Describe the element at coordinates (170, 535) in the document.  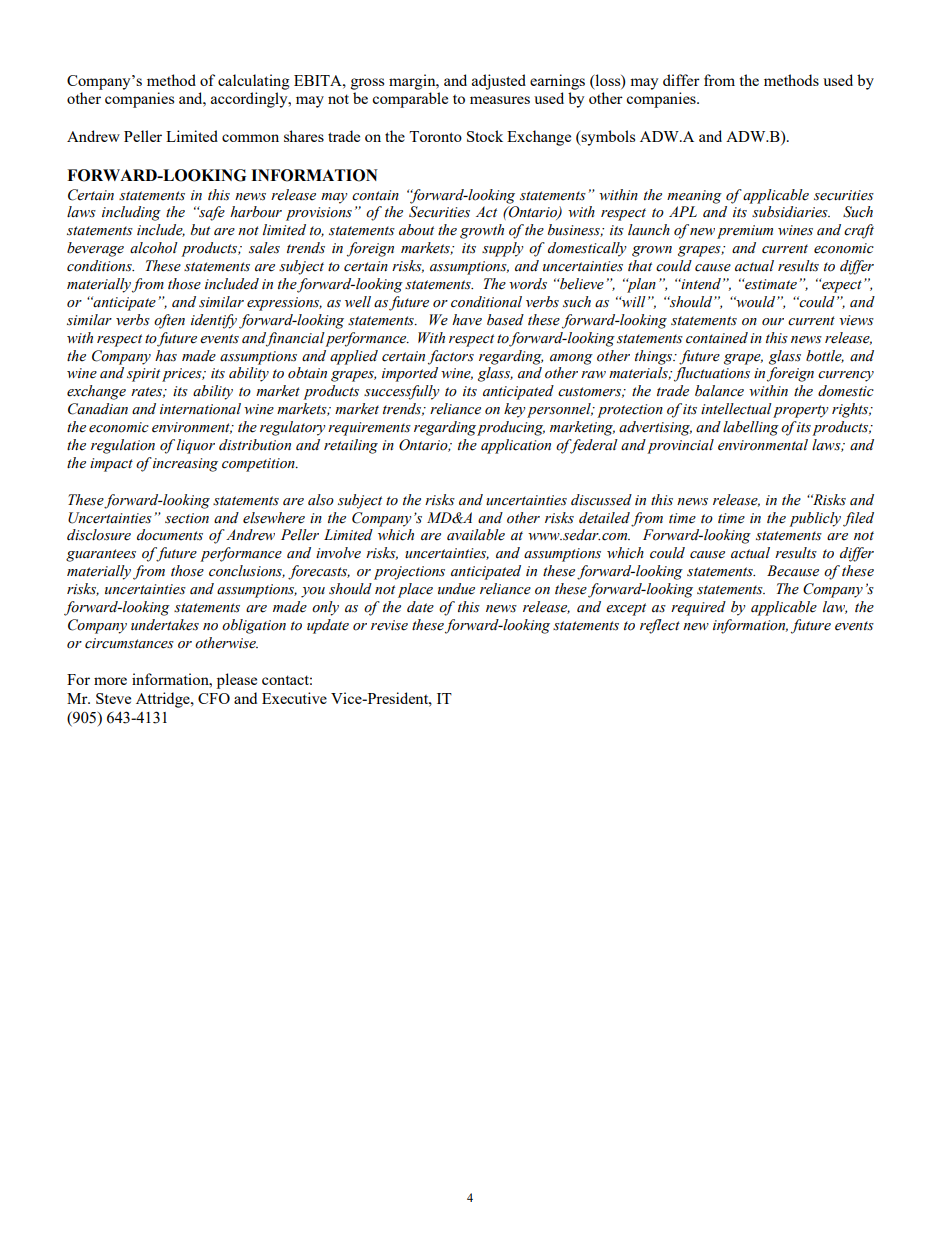
I see `documents` at that location.
